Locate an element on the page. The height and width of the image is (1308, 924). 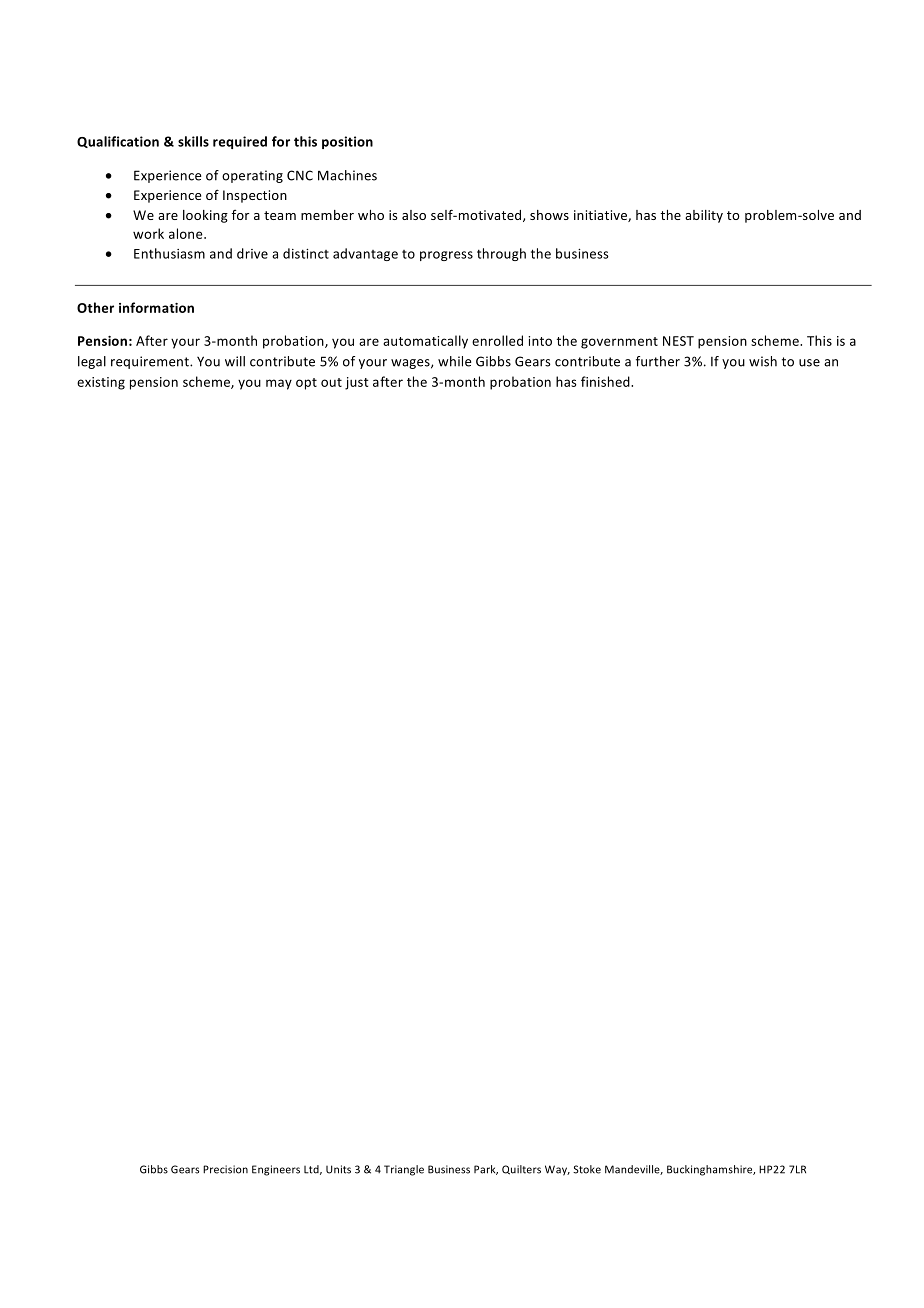
just is located at coordinates (357, 383).
